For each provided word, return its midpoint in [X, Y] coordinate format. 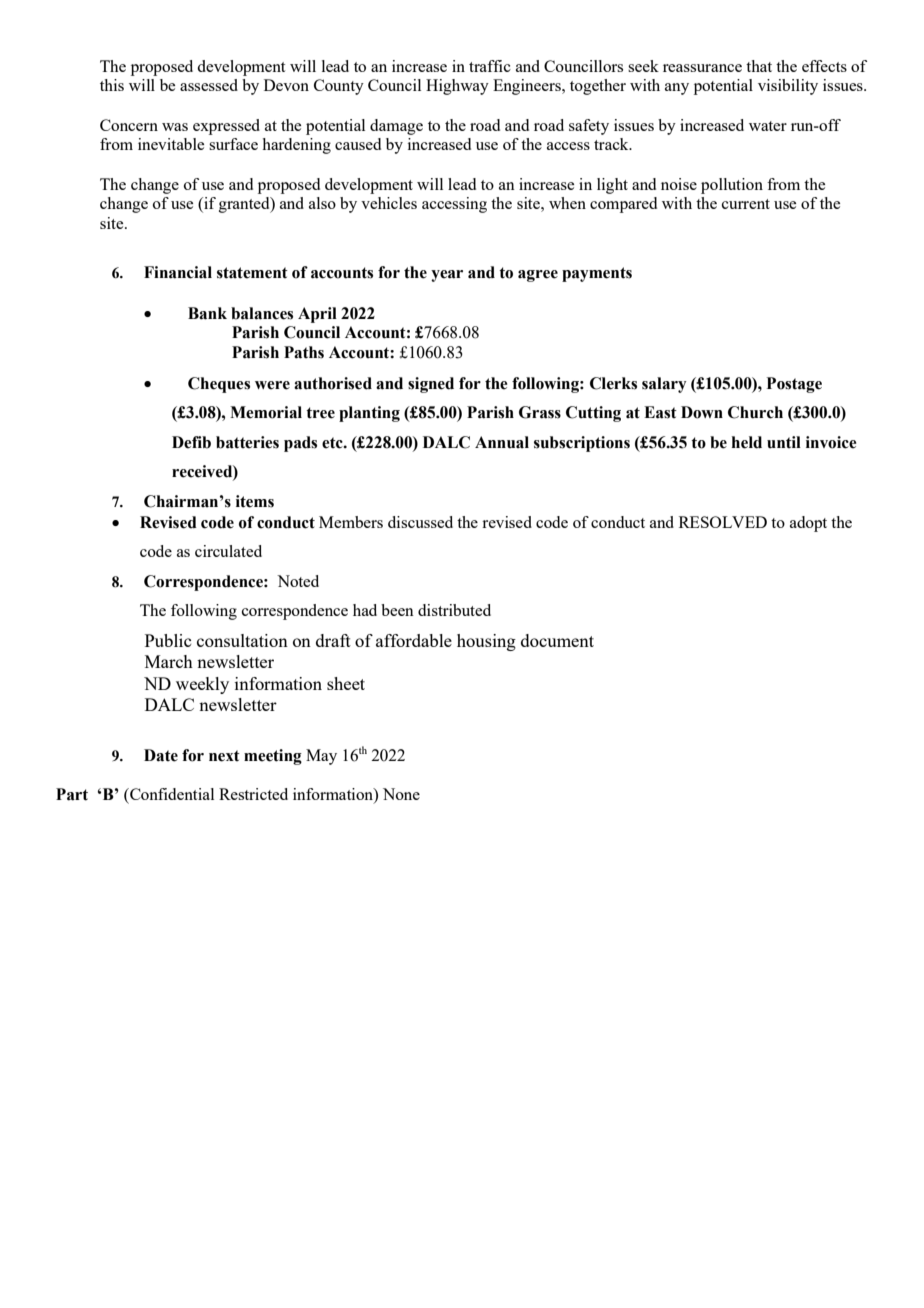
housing [486, 642]
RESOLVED [723, 522]
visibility [788, 87]
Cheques [219, 385]
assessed [209, 85]
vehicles [389, 203]
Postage [794, 385]
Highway [457, 87]
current [746, 204]
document [557, 640]
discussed [420, 522]
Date [161, 755]
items [255, 501]
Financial [178, 272]
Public [168, 640]
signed [431, 385]
